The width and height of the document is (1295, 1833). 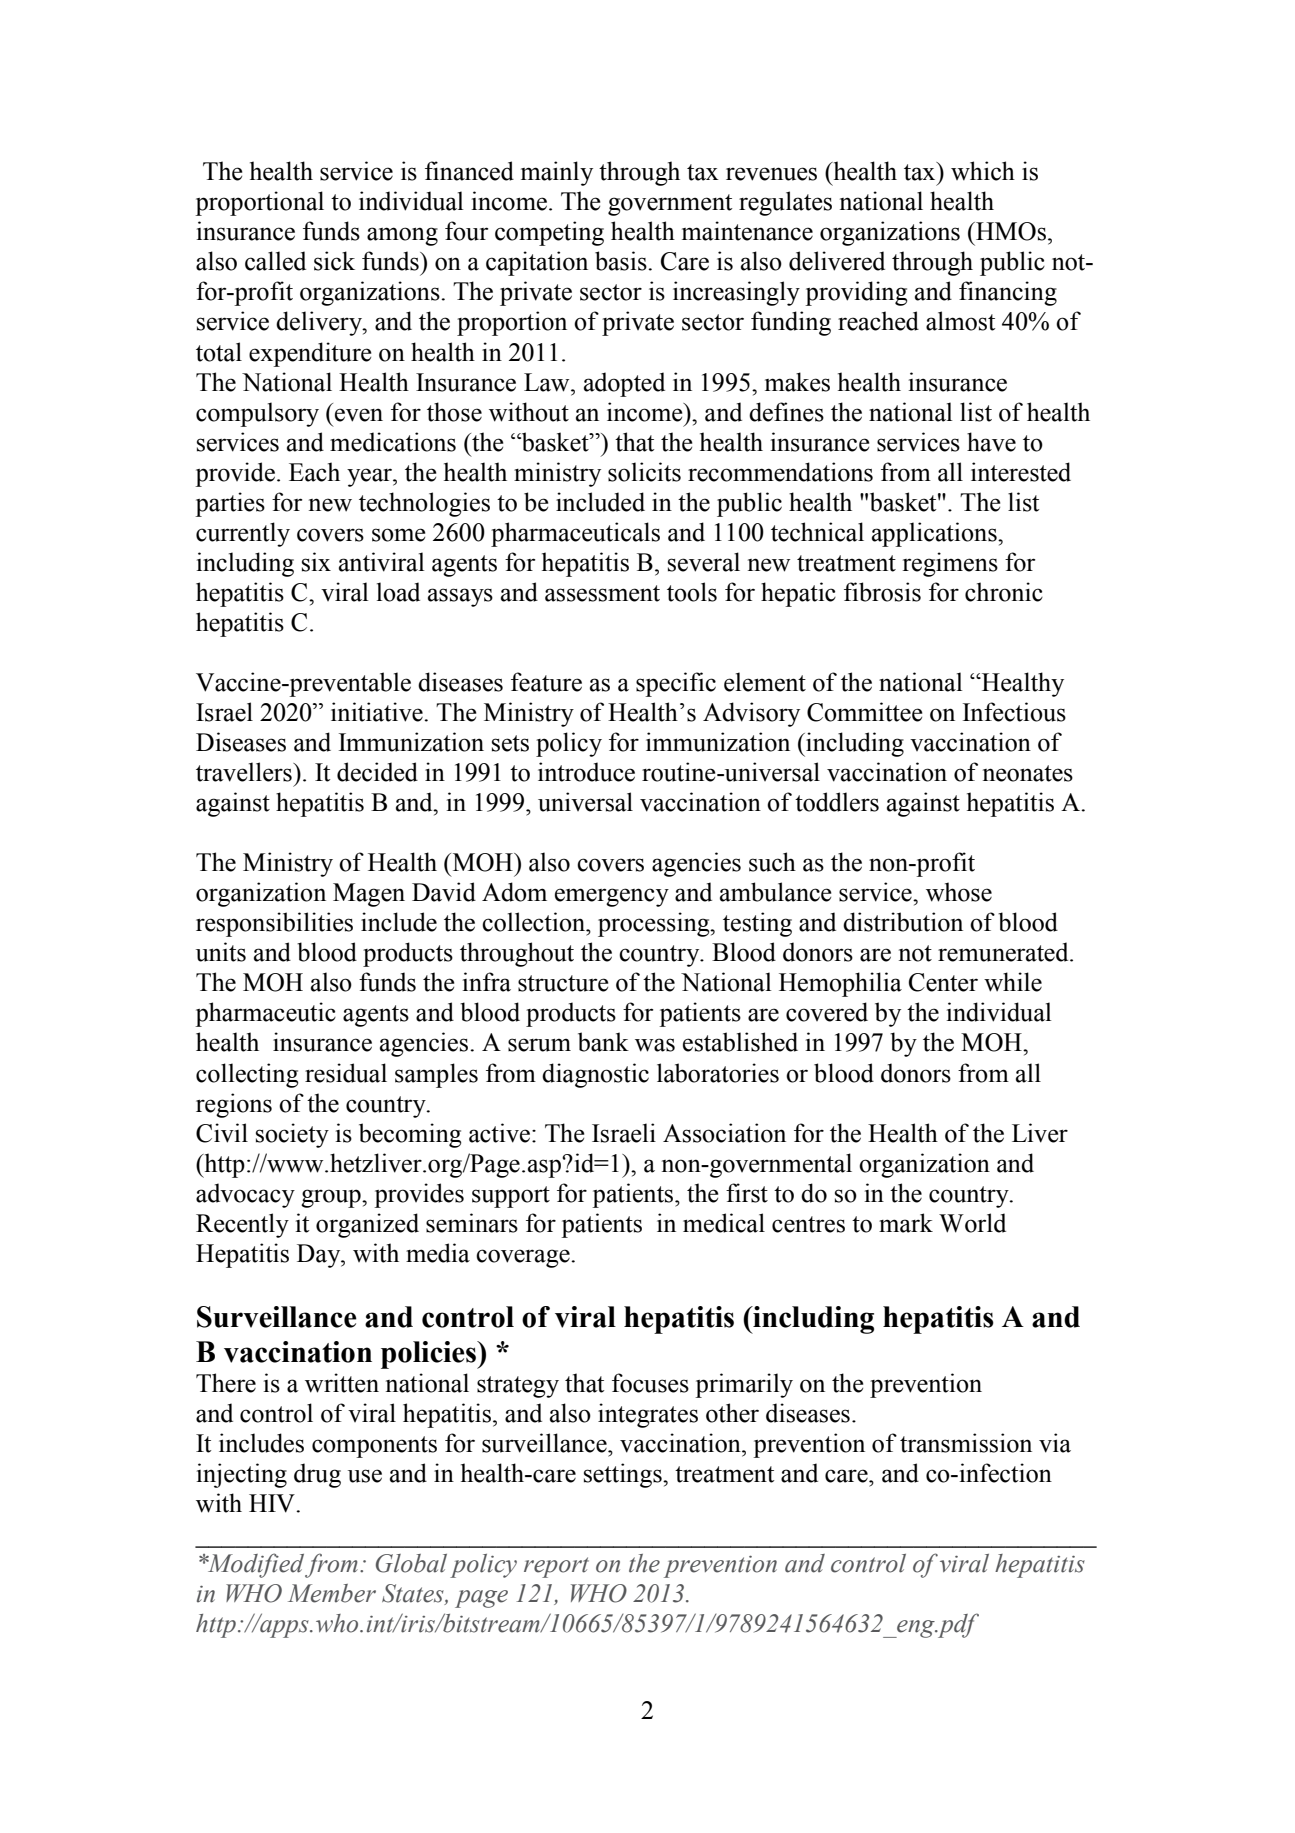 What do you see at coordinates (332, 1593) in the document?
I see `Member` at bounding box center [332, 1593].
